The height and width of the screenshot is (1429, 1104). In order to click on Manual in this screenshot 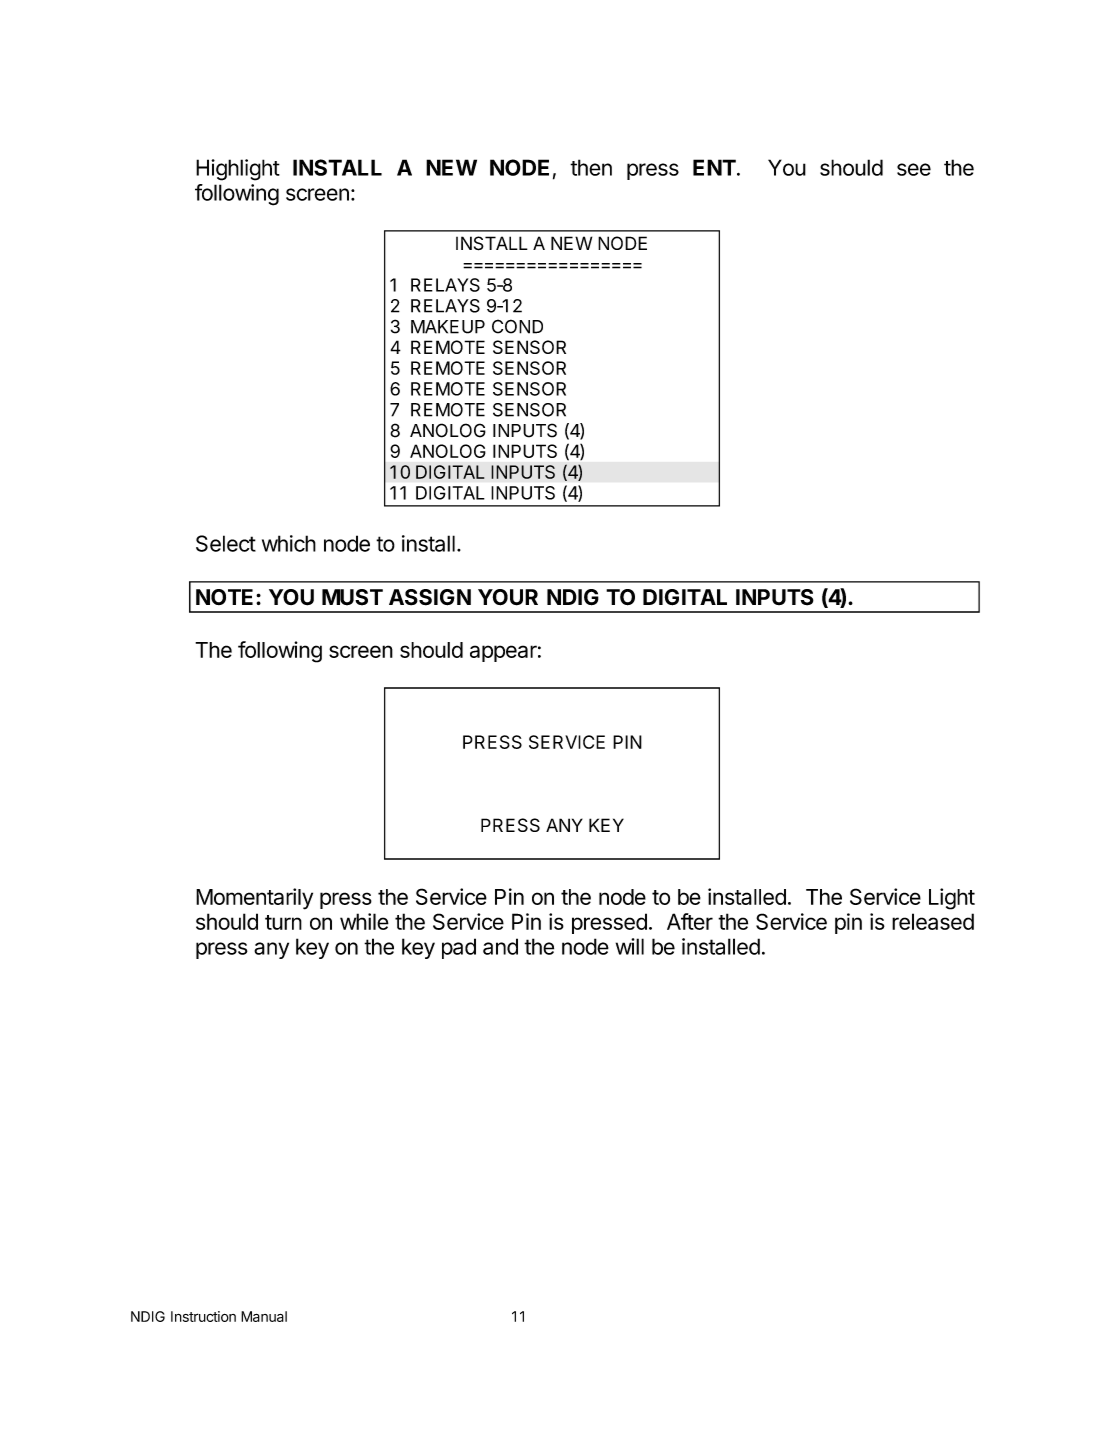, I will do `click(264, 1316)`.
